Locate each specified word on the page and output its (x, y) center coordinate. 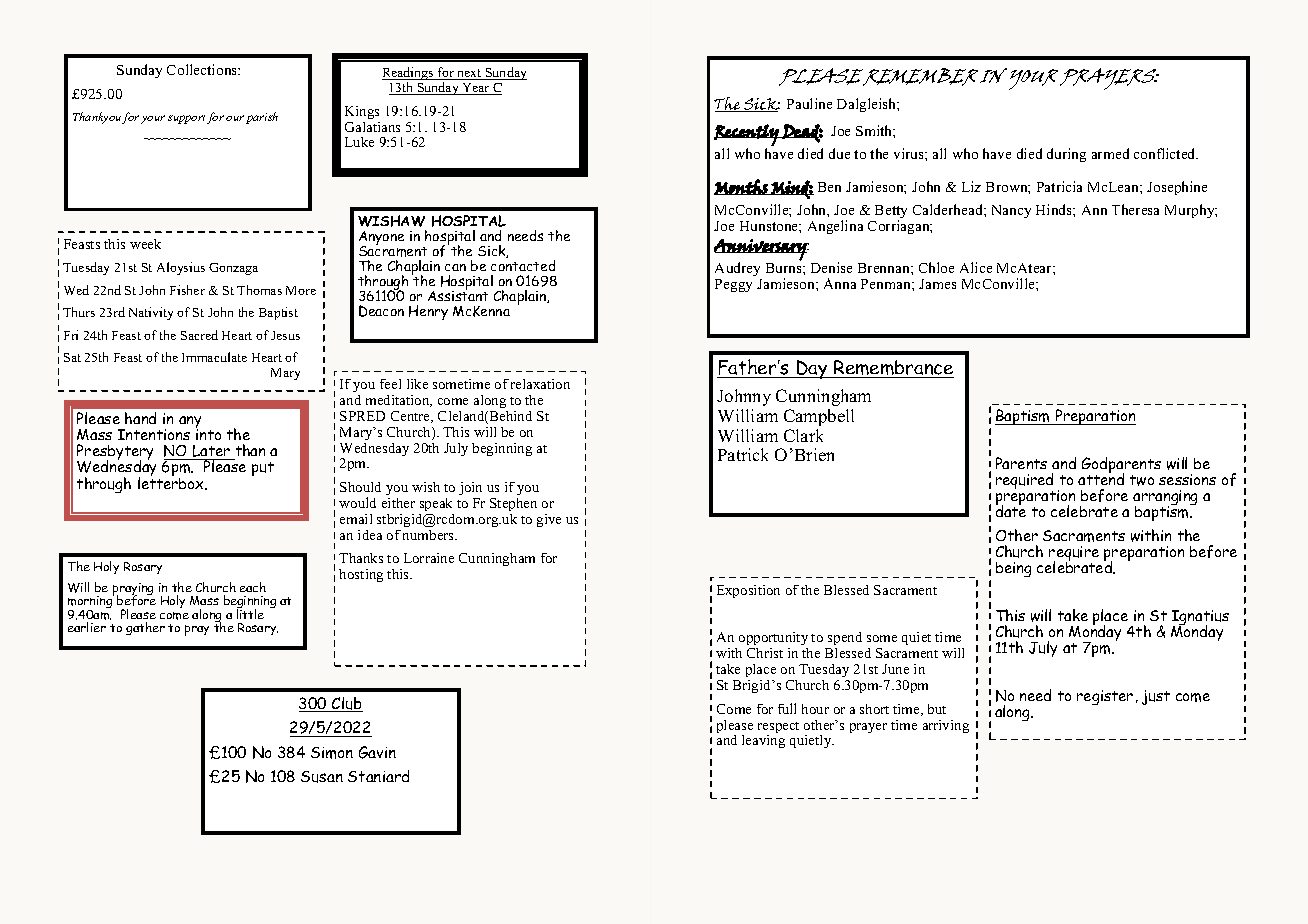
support (186, 119)
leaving (763, 741)
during (1066, 155)
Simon (332, 753)
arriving (946, 726)
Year (476, 89)
